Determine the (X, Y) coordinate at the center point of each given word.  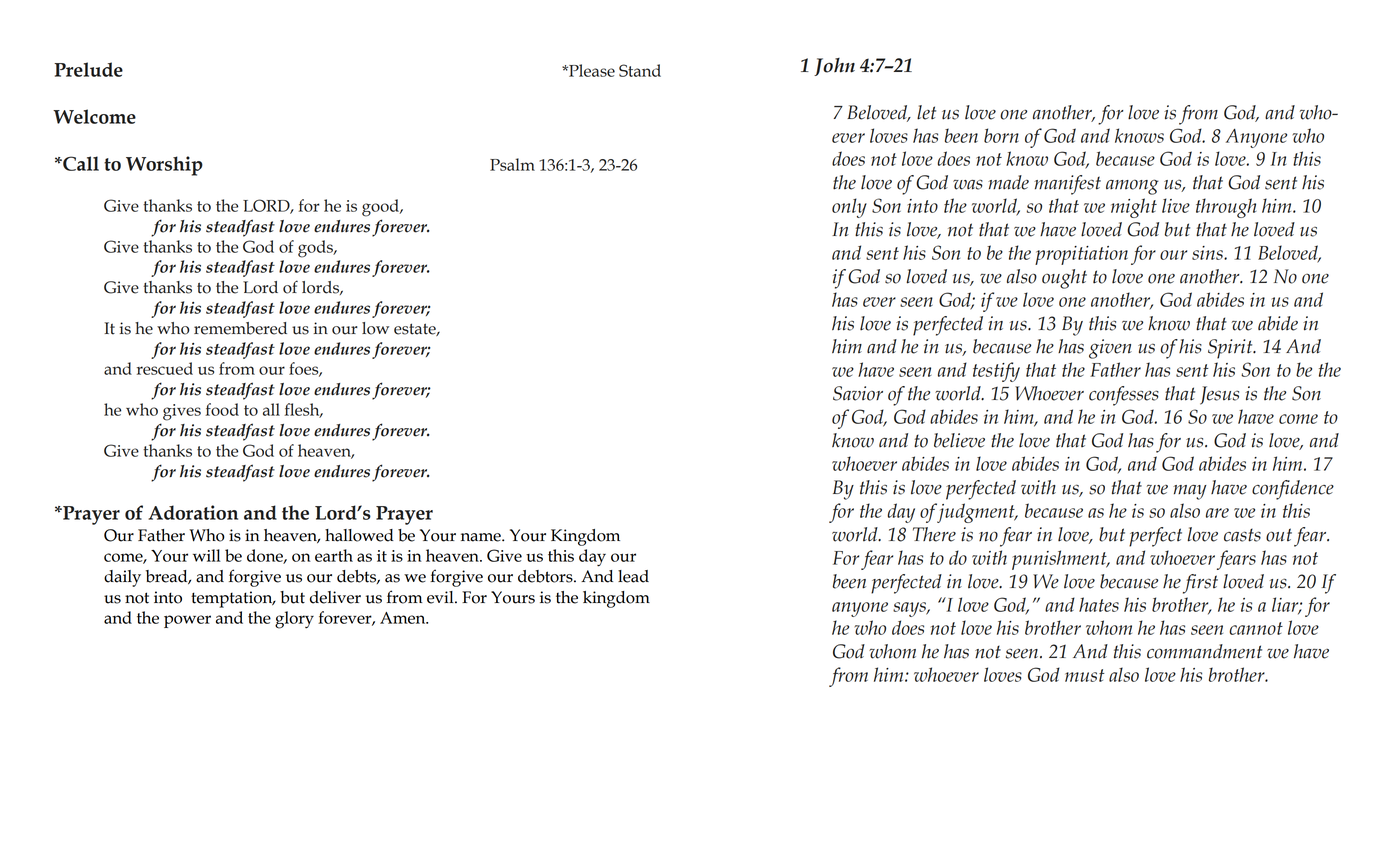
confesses (1124, 396)
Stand (640, 70)
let (926, 112)
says (910, 609)
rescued (165, 368)
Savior (858, 393)
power (187, 621)
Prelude (88, 69)
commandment (1204, 651)
